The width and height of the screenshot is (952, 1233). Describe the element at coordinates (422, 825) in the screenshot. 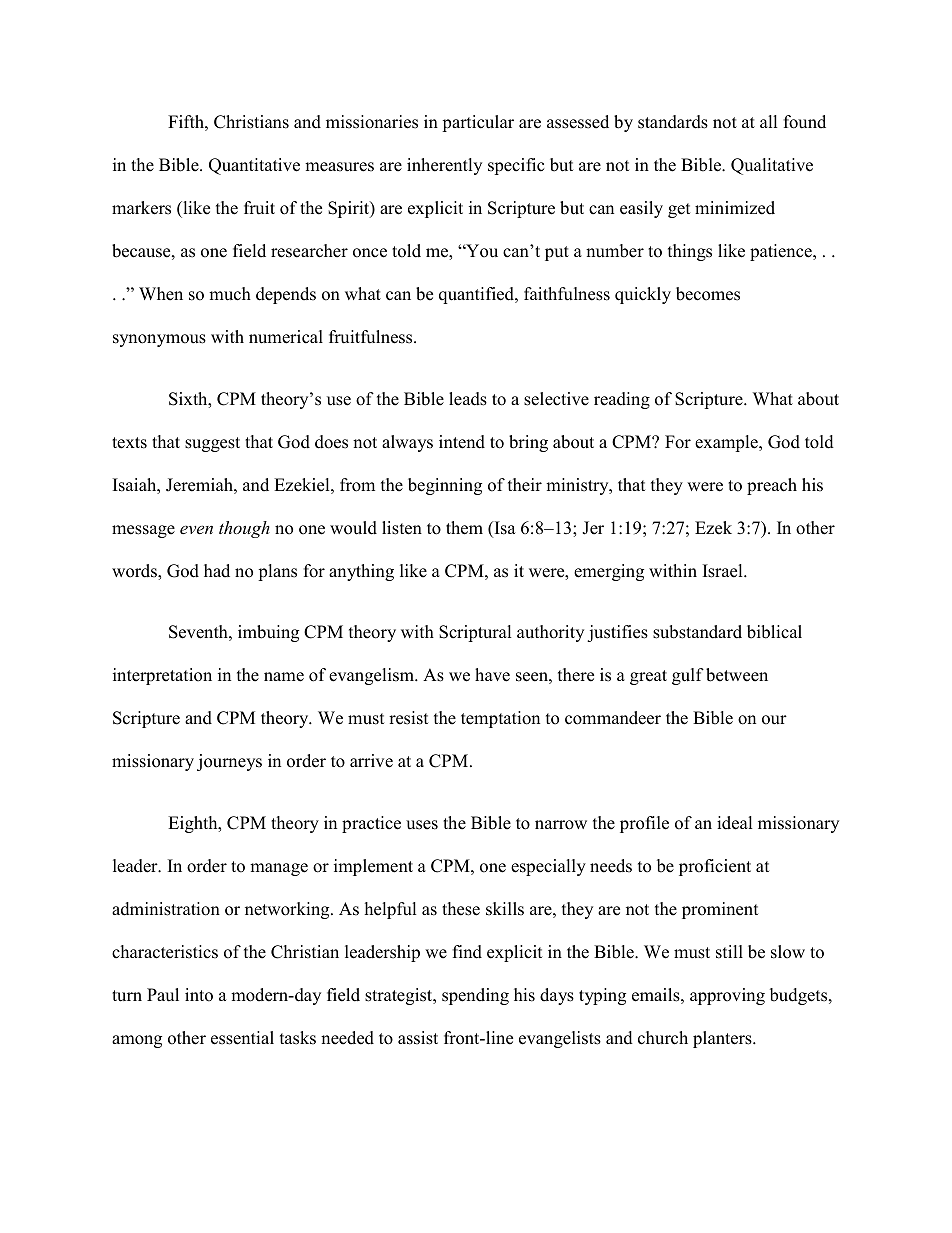

I see `uses` at that location.
